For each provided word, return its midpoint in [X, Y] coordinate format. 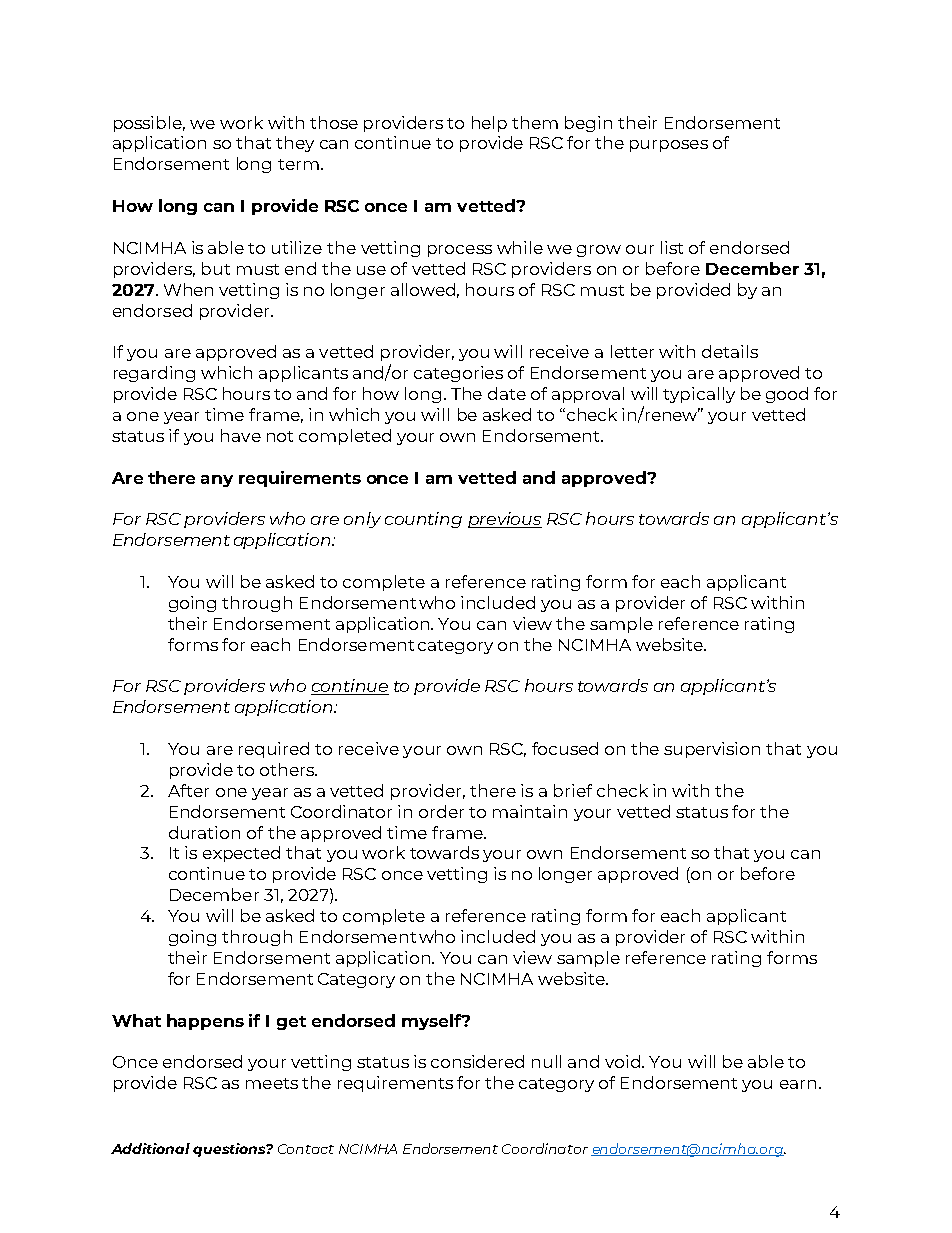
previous [505, 520]
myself [433, 1022]
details [730, 351]
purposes [669, 146]
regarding [154, 374]
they [295, 144]
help [489, 124]
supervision [712, 750]
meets [272, 1083]
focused [565, 748]
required [274, 750]
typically [699, 395]
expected [241, 854]
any [217, 481]
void [624, 1061]
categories [458, 374]
